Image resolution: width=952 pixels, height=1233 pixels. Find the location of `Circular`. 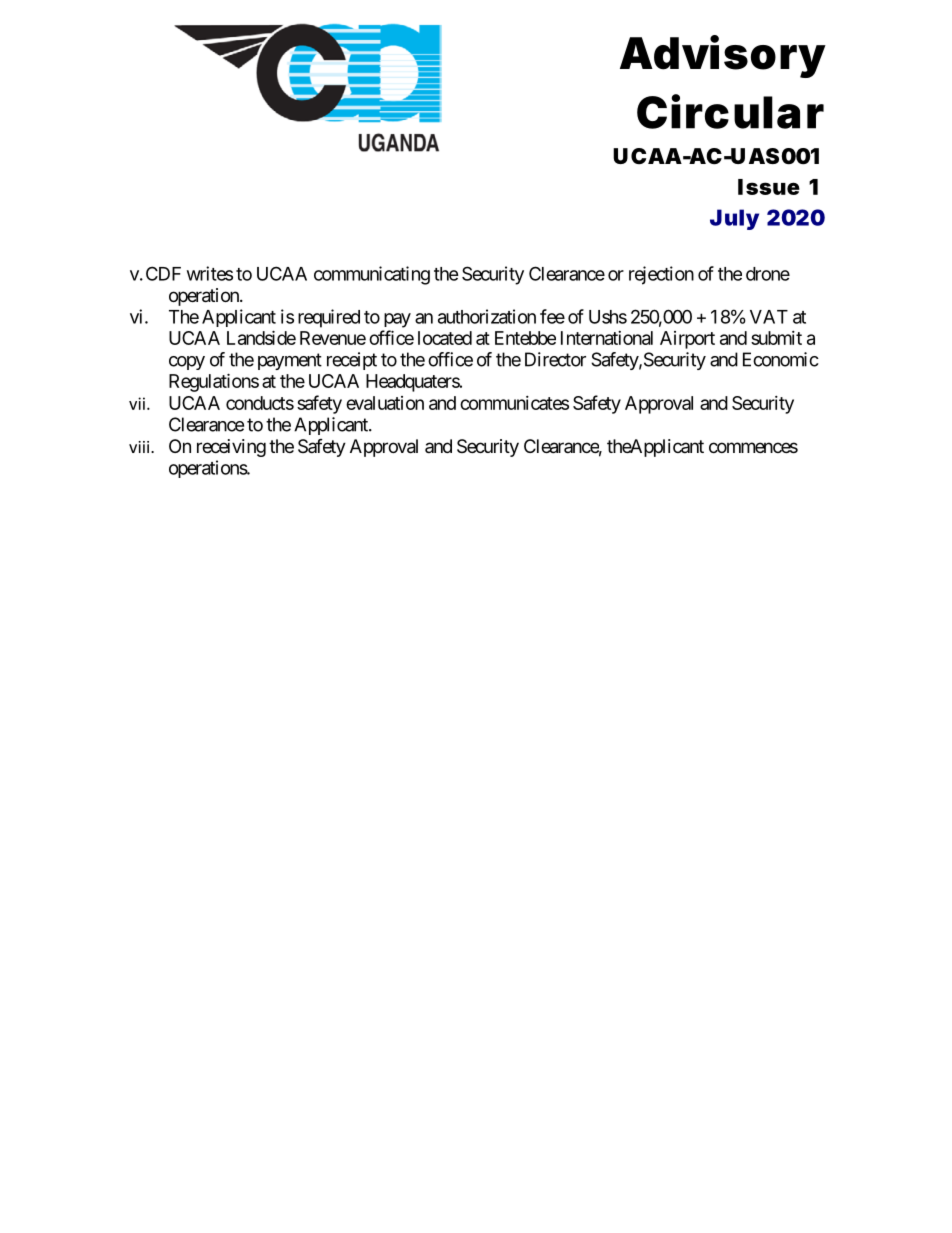

Circular is located at coordinates (730, 111).
